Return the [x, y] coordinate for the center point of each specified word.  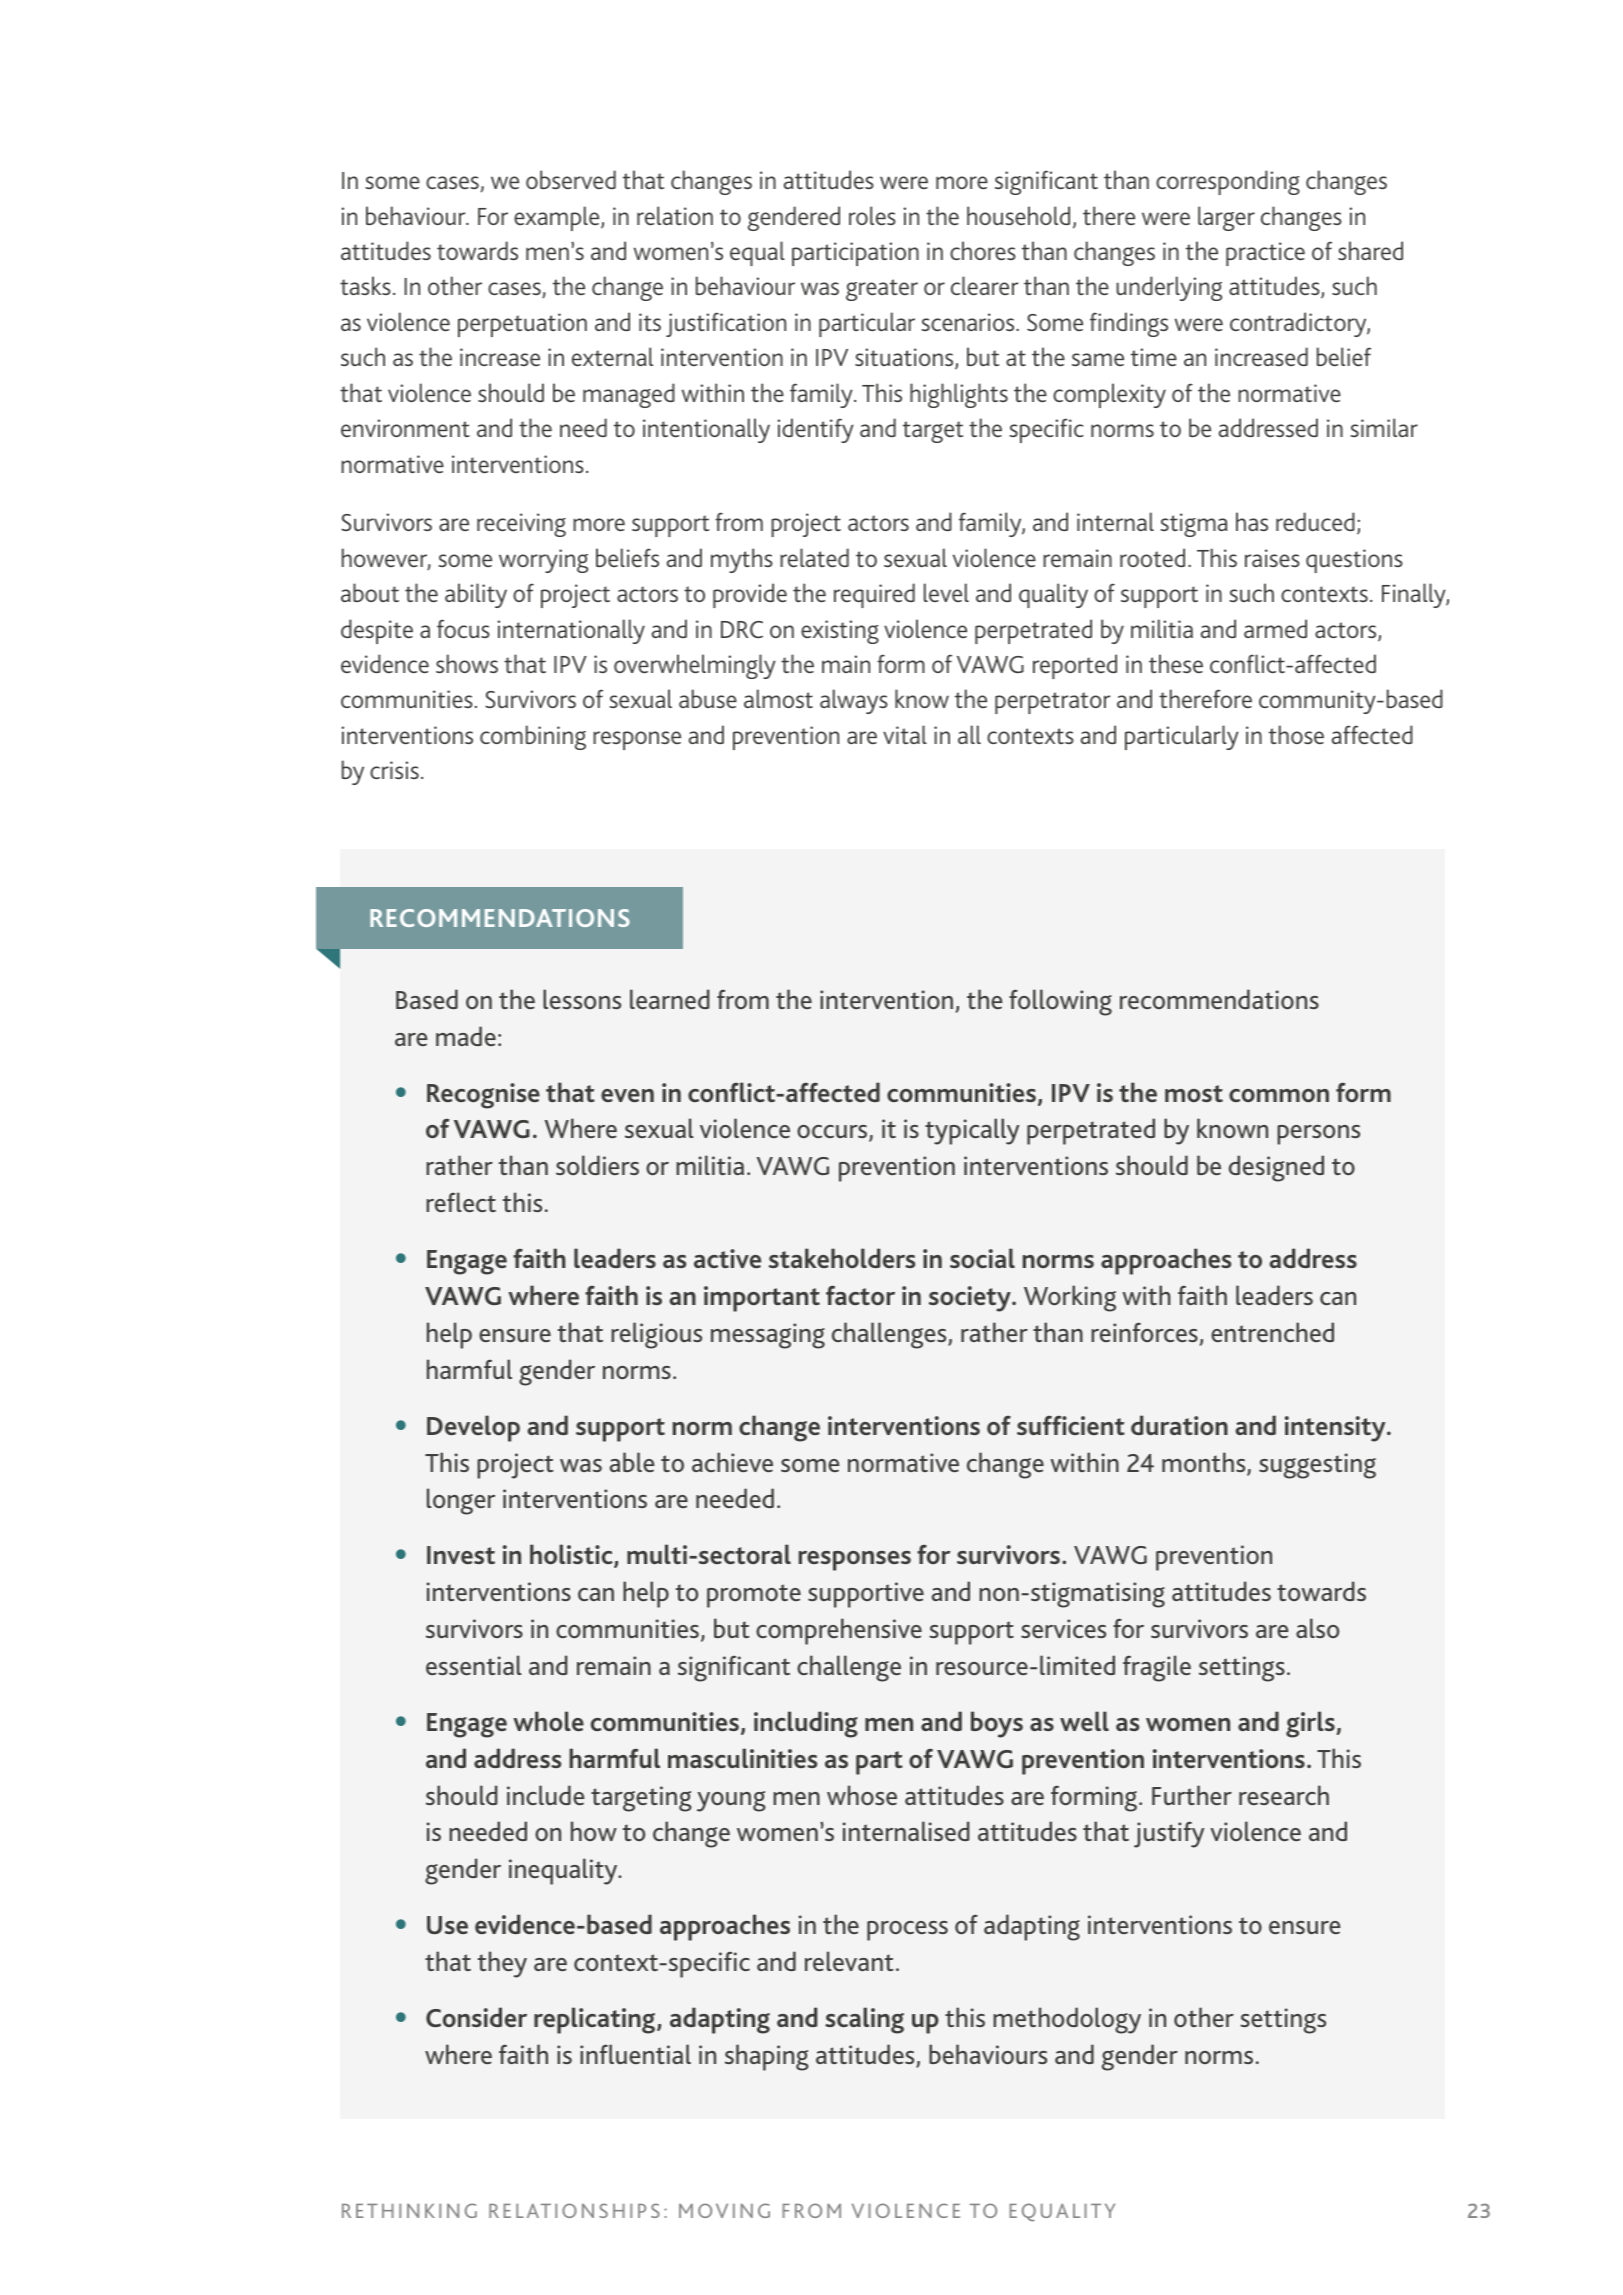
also [1317, 1628]
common [1279, 1095]
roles [872, 215]
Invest [461, 1555]
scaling [864, 2020]
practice [1265, 254]
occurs [833, 1133]
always [854, 701]
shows [467, 663]
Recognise [483, 1096]
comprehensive [839, 1631]
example [558, 218]
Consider [476, 2017]
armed [1275, 628]
